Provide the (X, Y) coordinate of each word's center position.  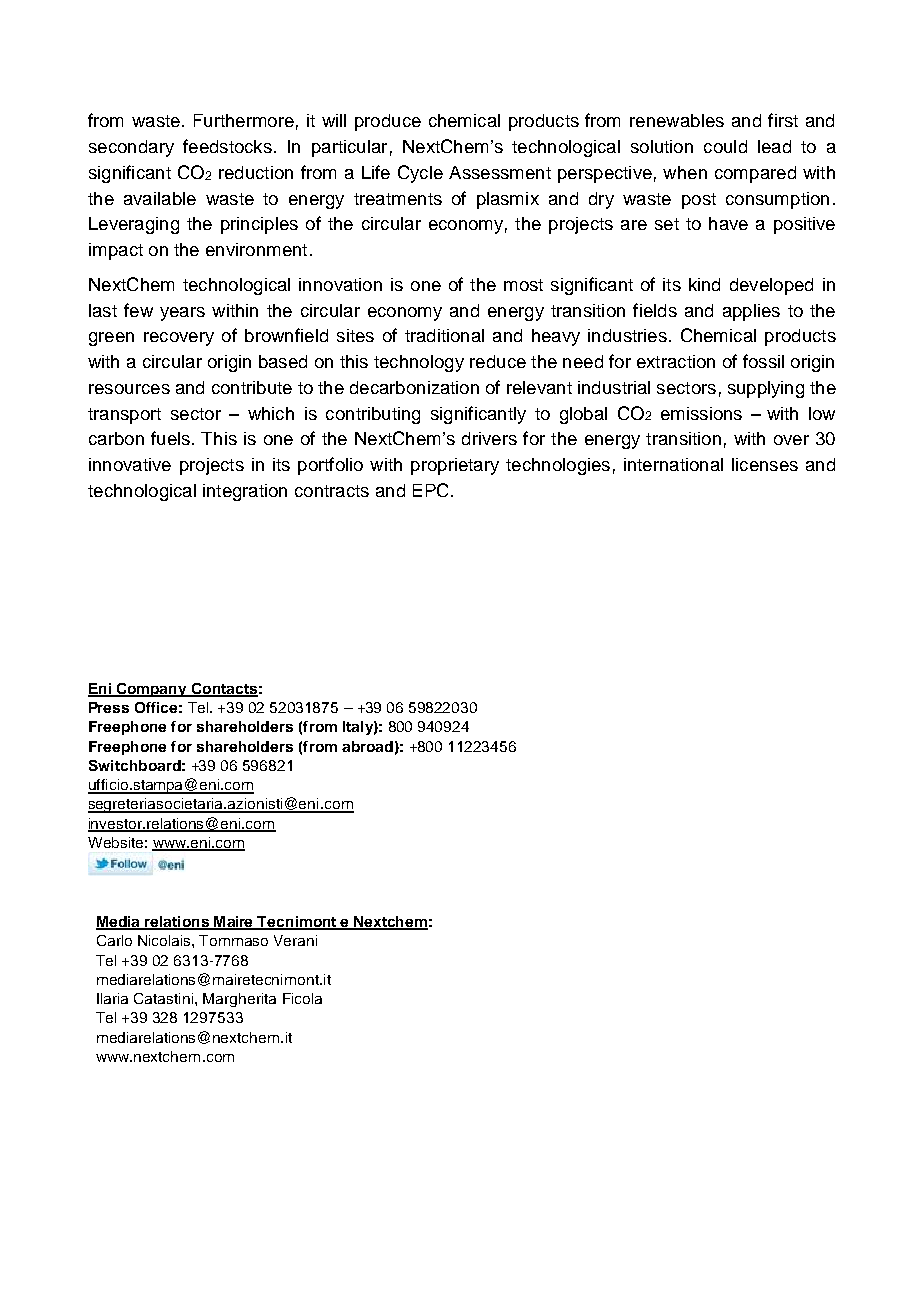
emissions (701, 413)
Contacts (223, 689)
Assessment (500, 172)
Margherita (239, 1000)
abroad (367, 746)
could (725, 146)
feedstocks (227, 146)
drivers (489, 438)
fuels (170, 438)
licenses (765, 464)
